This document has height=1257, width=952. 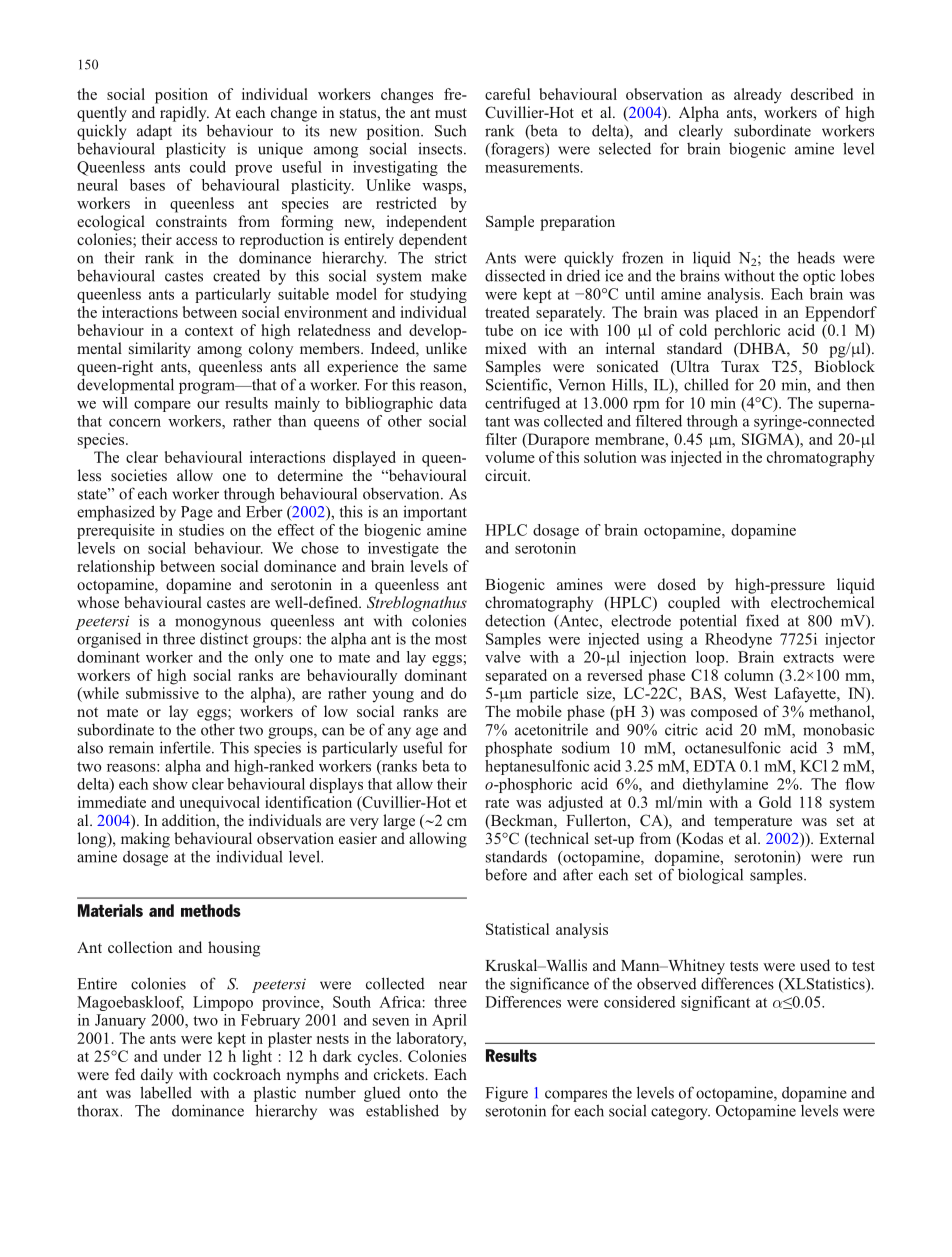 I want to click on labelled, so click(x=166, y=1092).
